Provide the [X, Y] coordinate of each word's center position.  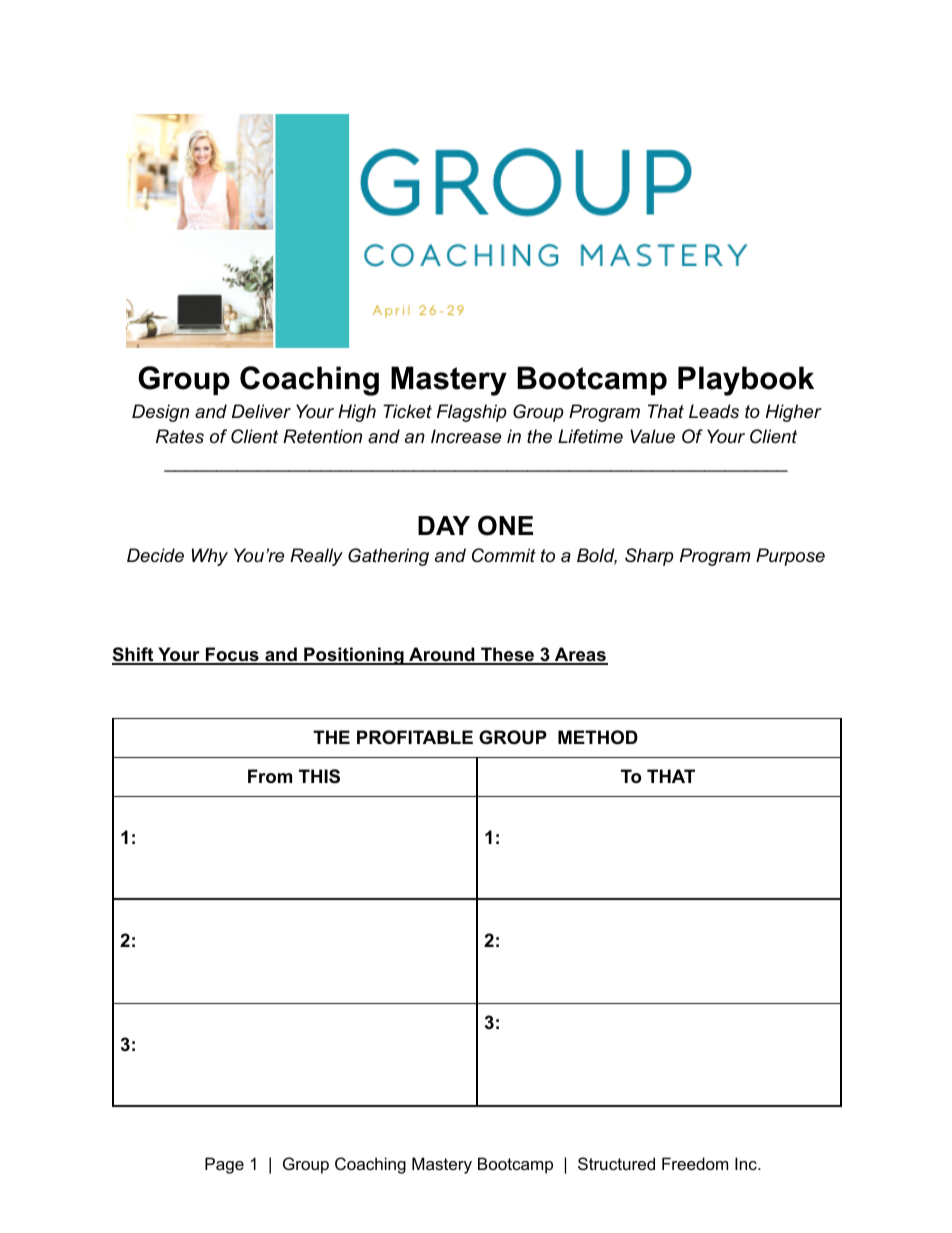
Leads [714, 411]
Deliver [261, 411]
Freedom [695, 1163]
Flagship [472, 413]
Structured [616, 1163]
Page [224, 1165]
